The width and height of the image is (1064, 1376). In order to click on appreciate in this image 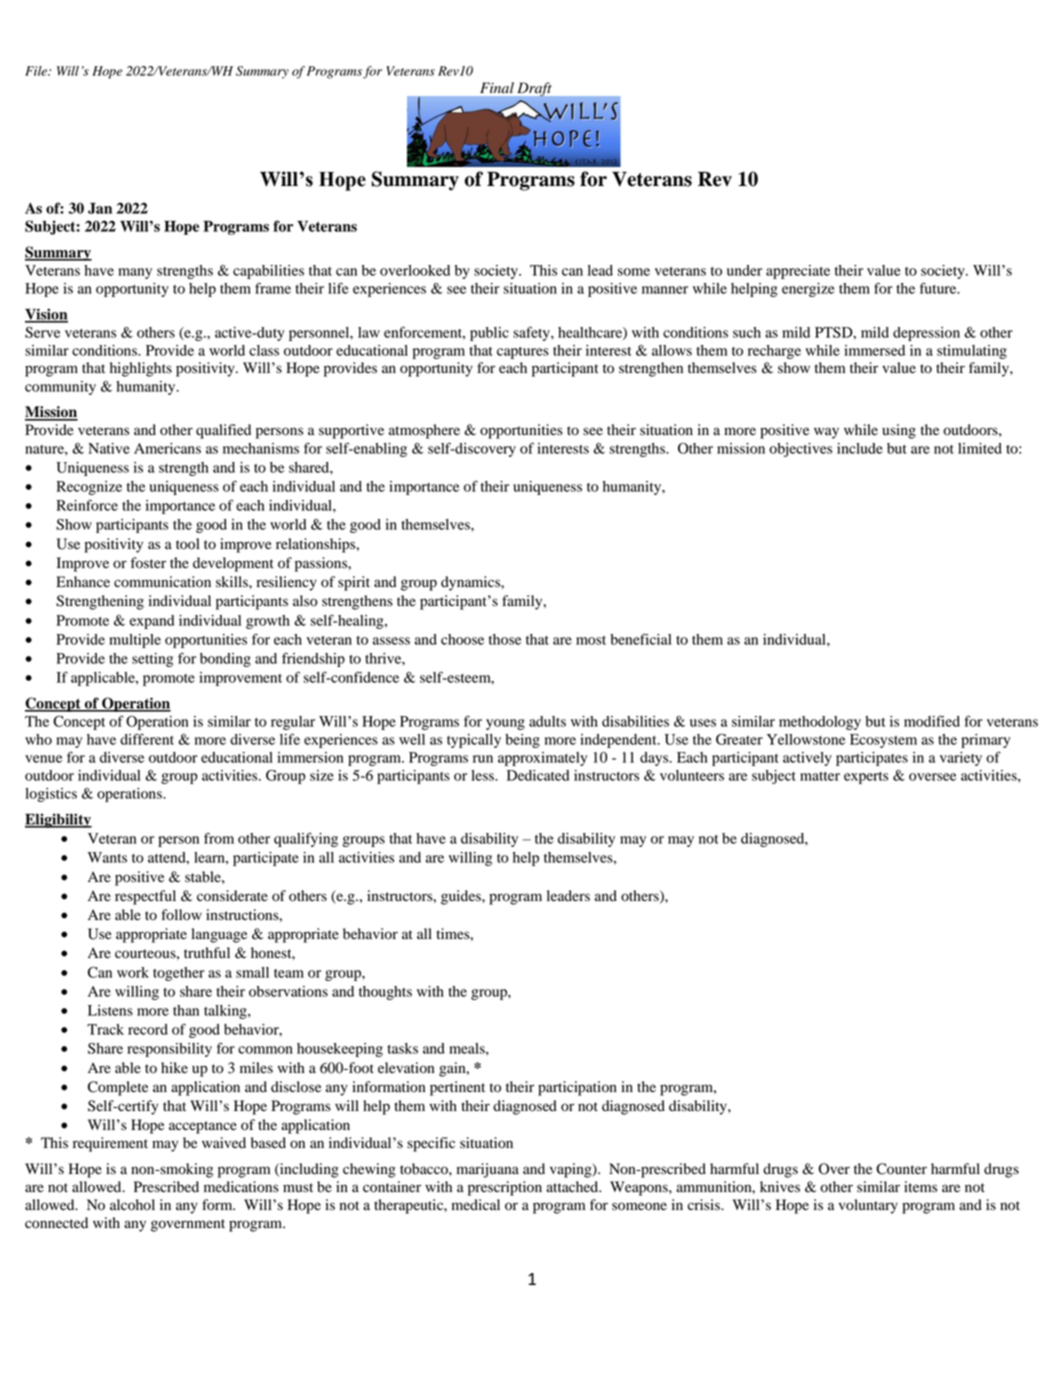, I will do `click(798, 272)`.
